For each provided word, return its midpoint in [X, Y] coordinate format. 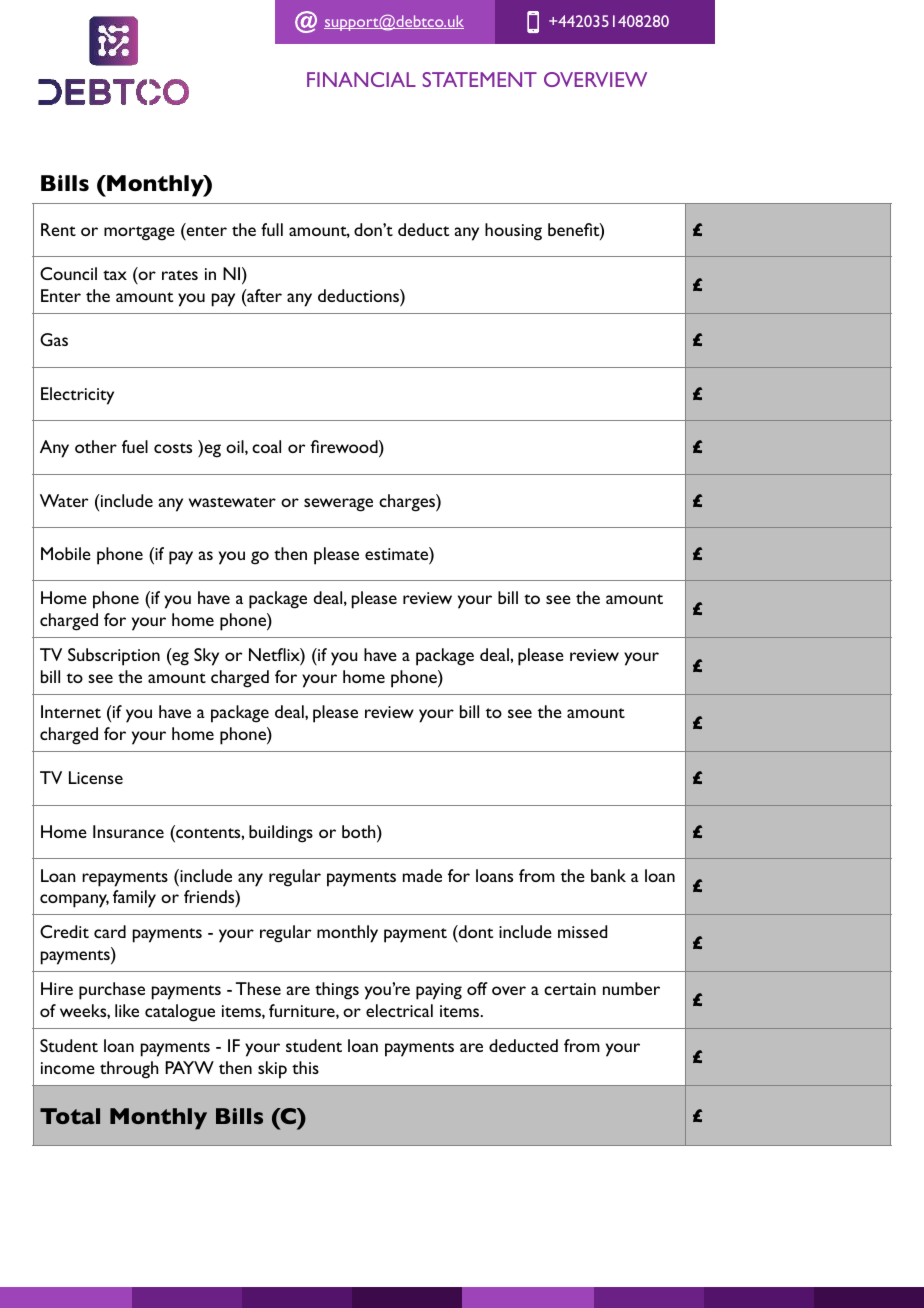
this [305, 1067]
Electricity [77, 396]
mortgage [139, 233]
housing [513, 232]
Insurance [128, 831]
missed [582, 931]
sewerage [338, 505]
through [129, 1070]
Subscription [114, 657]
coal [266, 446]
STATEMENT [480, 79]
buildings [281, 834]
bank [608, 875]
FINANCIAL [361, 79]
